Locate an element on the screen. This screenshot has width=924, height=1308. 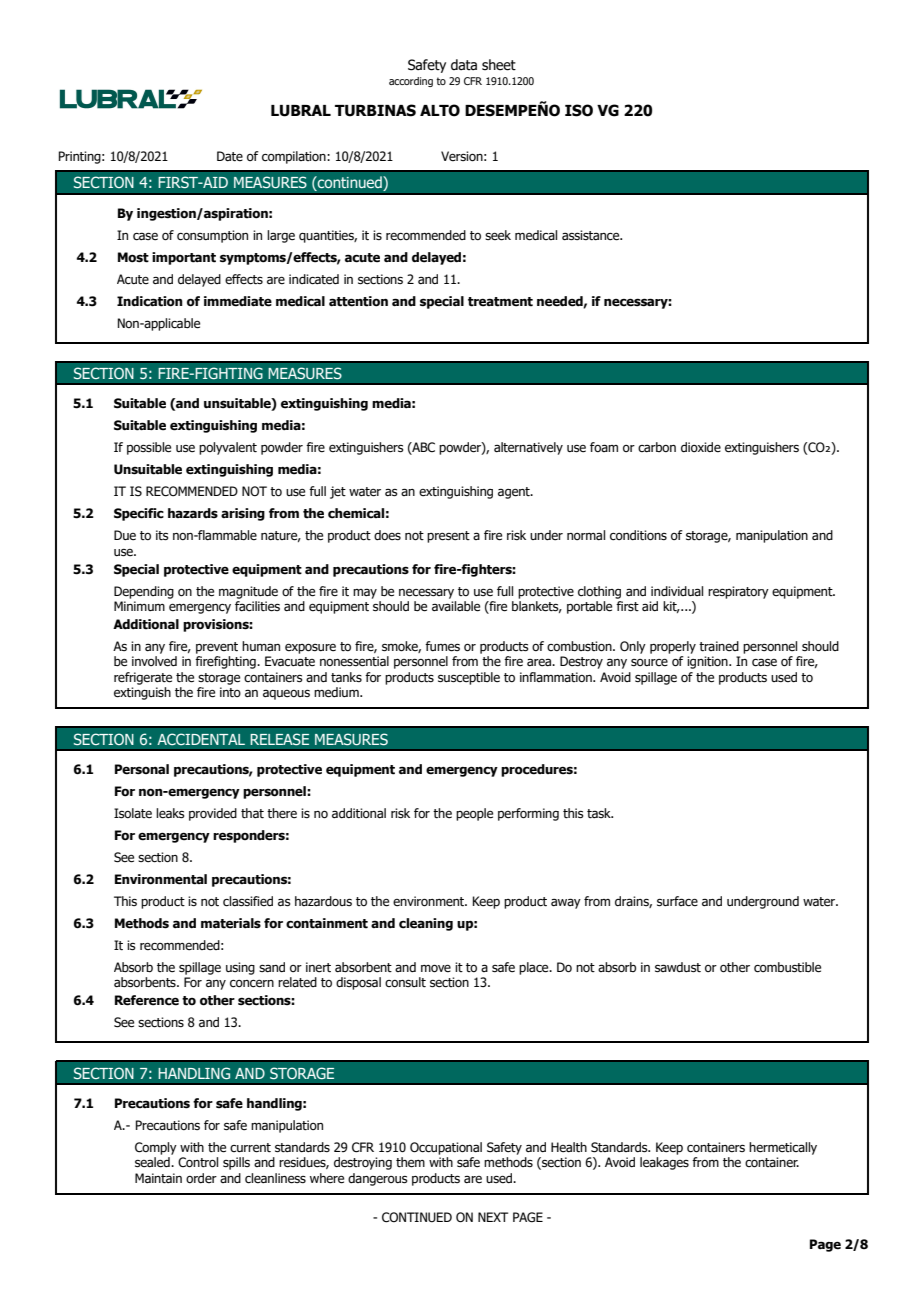
dioxide is located at coordinates (701, 447).
